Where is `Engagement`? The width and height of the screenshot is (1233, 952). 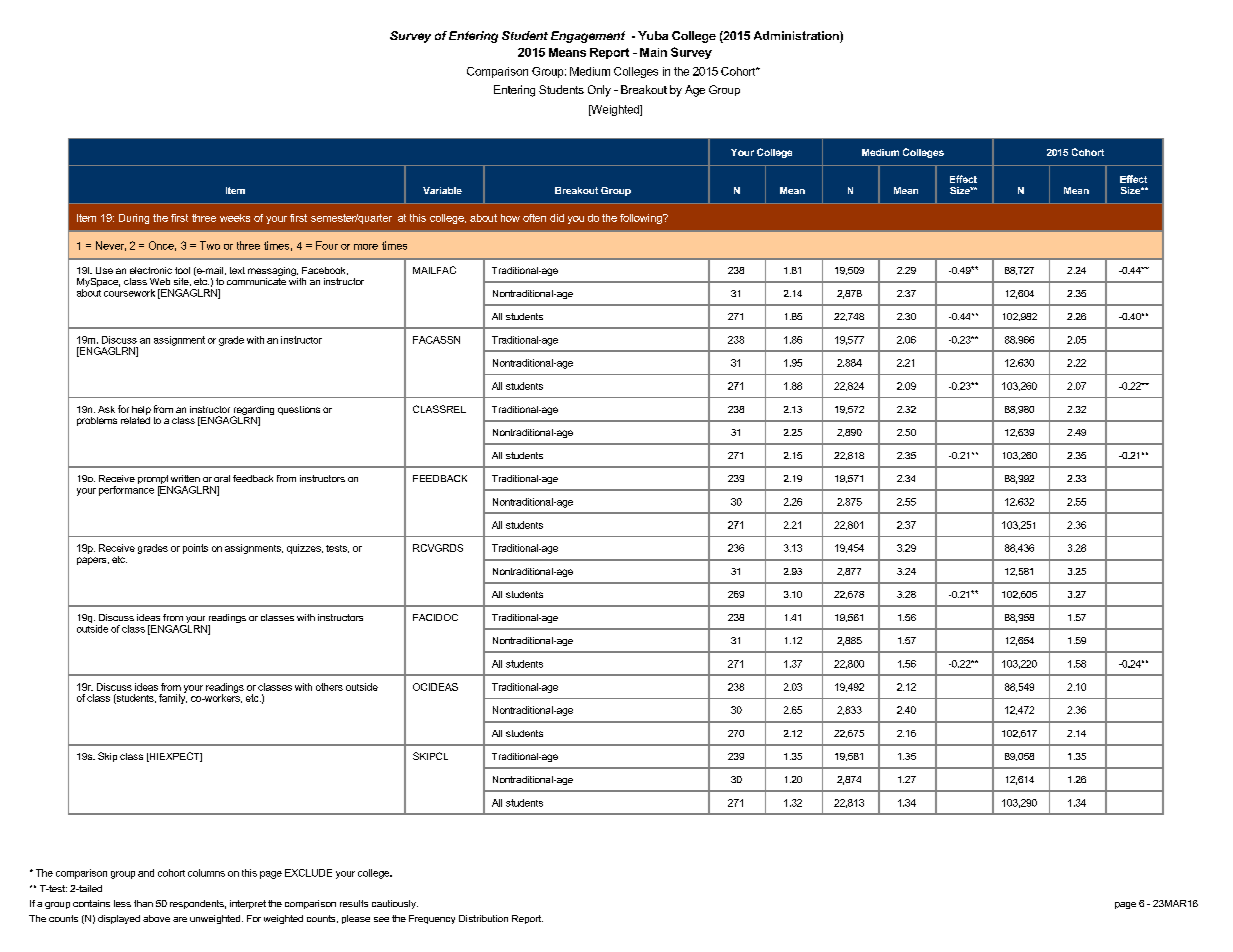 Engagement is located at coordinates (588, 37).
